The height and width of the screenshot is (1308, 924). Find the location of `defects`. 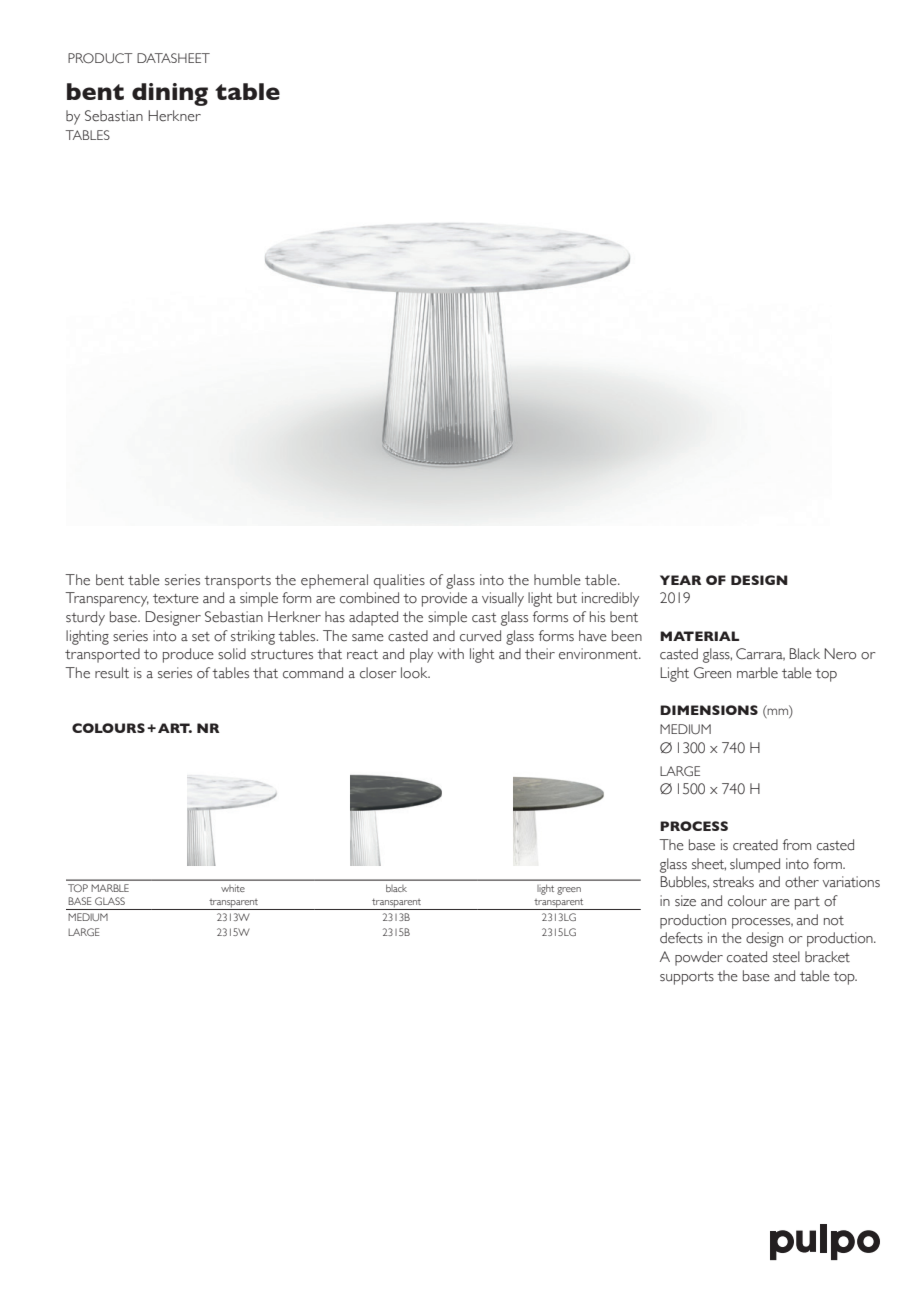

defects is located at coordinates (681, 938).
